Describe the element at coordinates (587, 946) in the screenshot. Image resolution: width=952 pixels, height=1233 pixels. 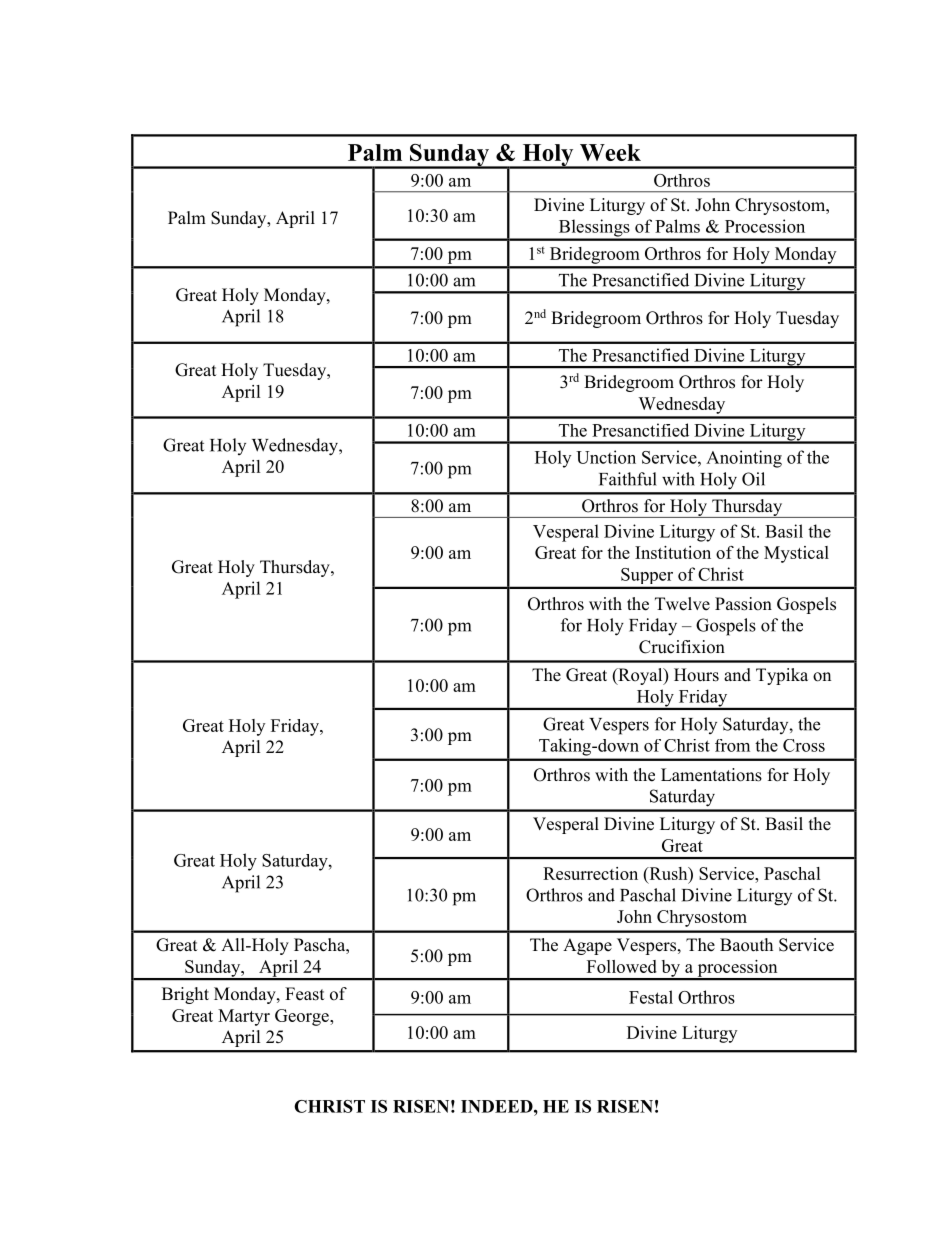
I see `Agape` at that location.
